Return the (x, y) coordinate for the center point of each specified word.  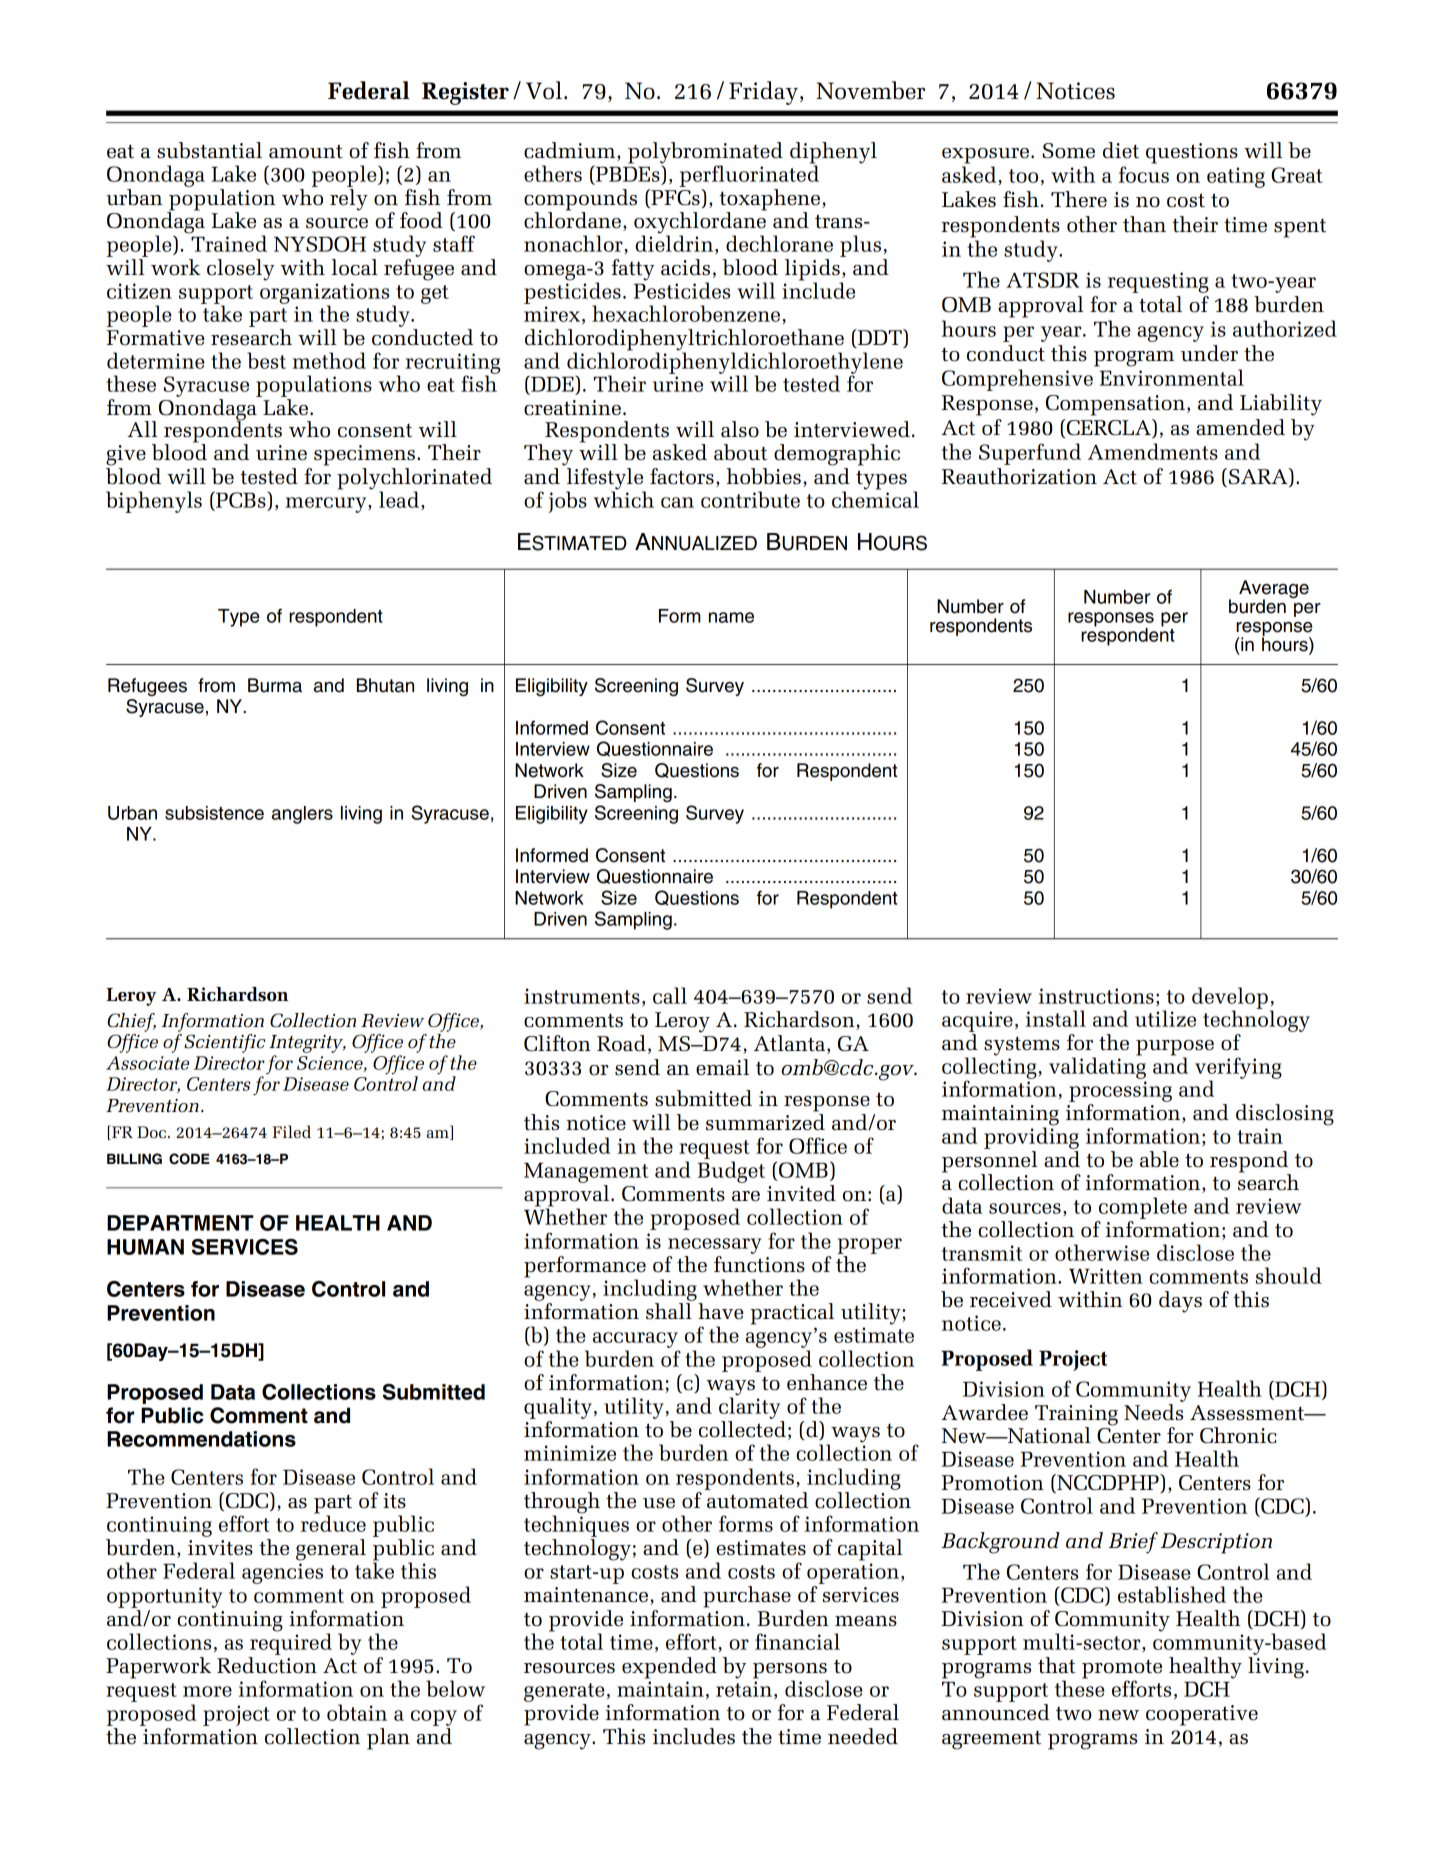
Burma (275, 685)
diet (1121, 150)
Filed (291, 1131)
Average (1274, 590)
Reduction (267, 1665)
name (731, 617)
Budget (731, 1172)
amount (306, 151)
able (1159, 1159)
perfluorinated (749, 175)
